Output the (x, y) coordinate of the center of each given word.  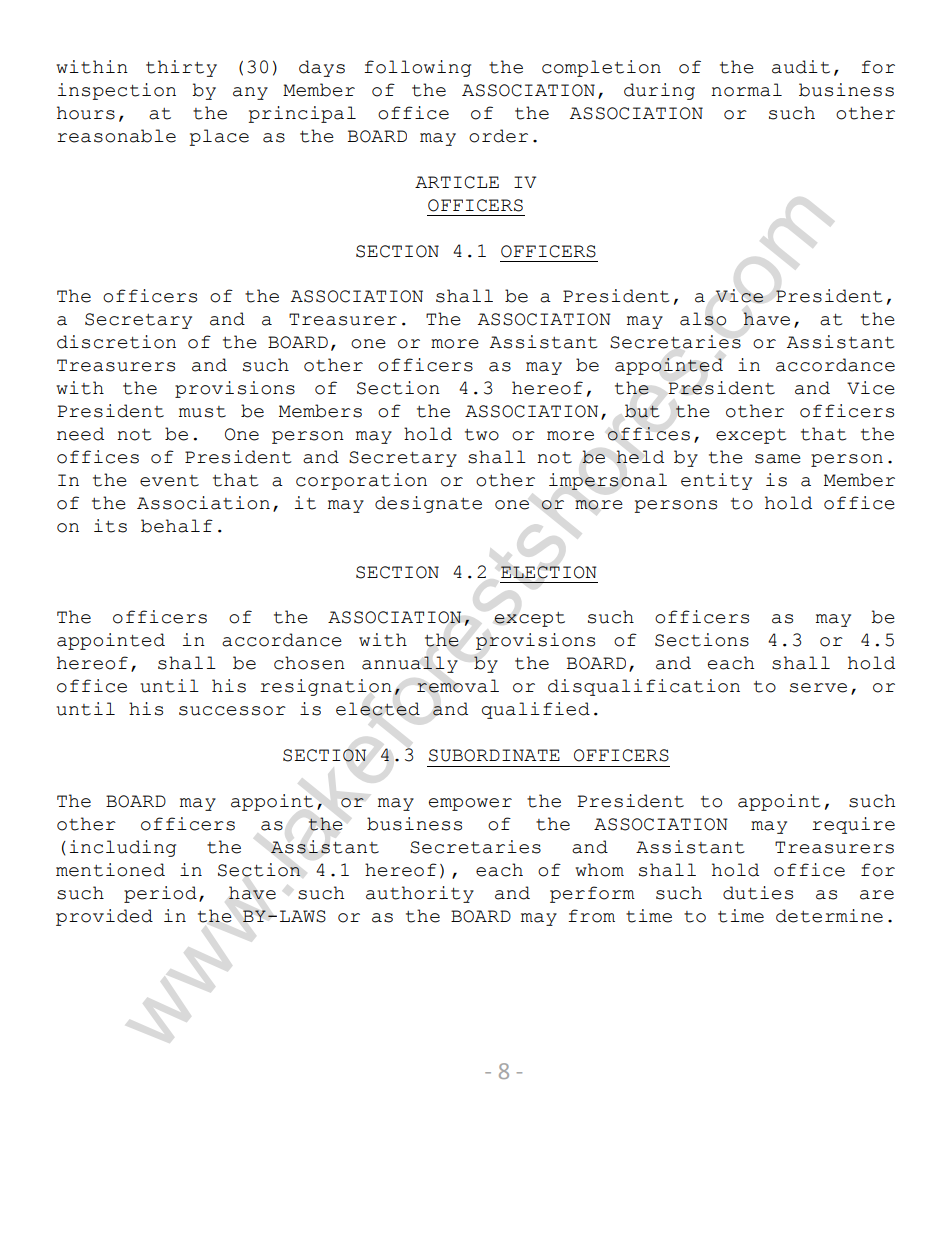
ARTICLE (457, 182)
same (778, 459)
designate (428, 504)
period (160, 894)
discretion (116, 342)
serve (818, 688)
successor (232, 711)
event (169, 481)
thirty (181, 68)
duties (758, 893)
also (703, 319)
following (417, 68)
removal (458, 686)
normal (746, 90)
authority (420, 894)
